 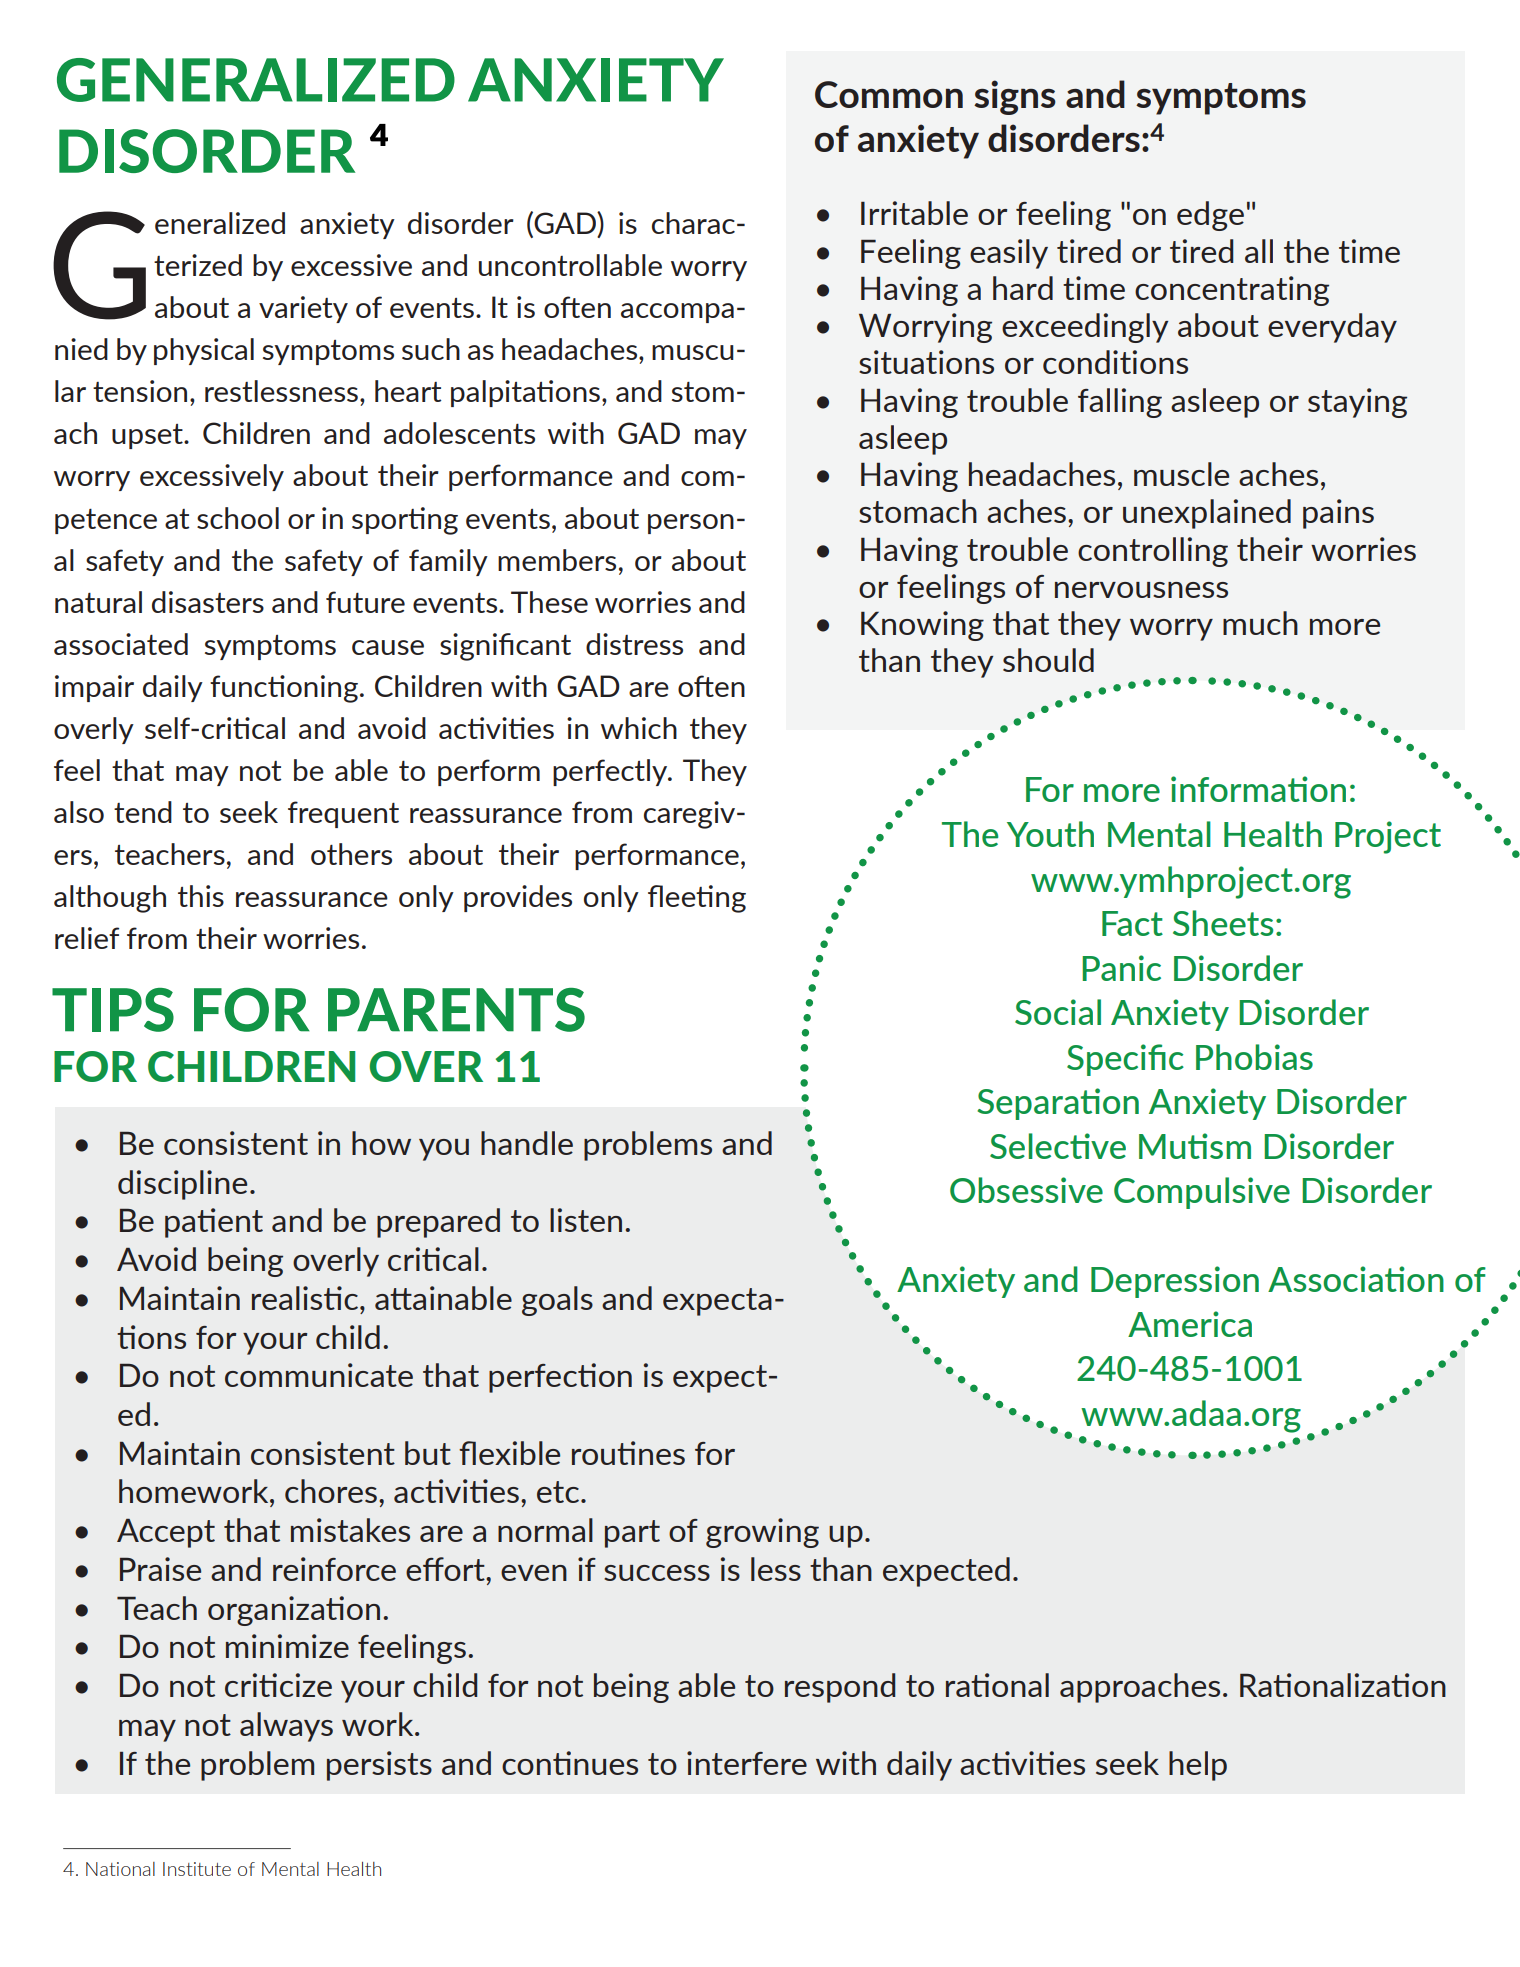 I want to click on fleeting, so click(x=697, y=899).
